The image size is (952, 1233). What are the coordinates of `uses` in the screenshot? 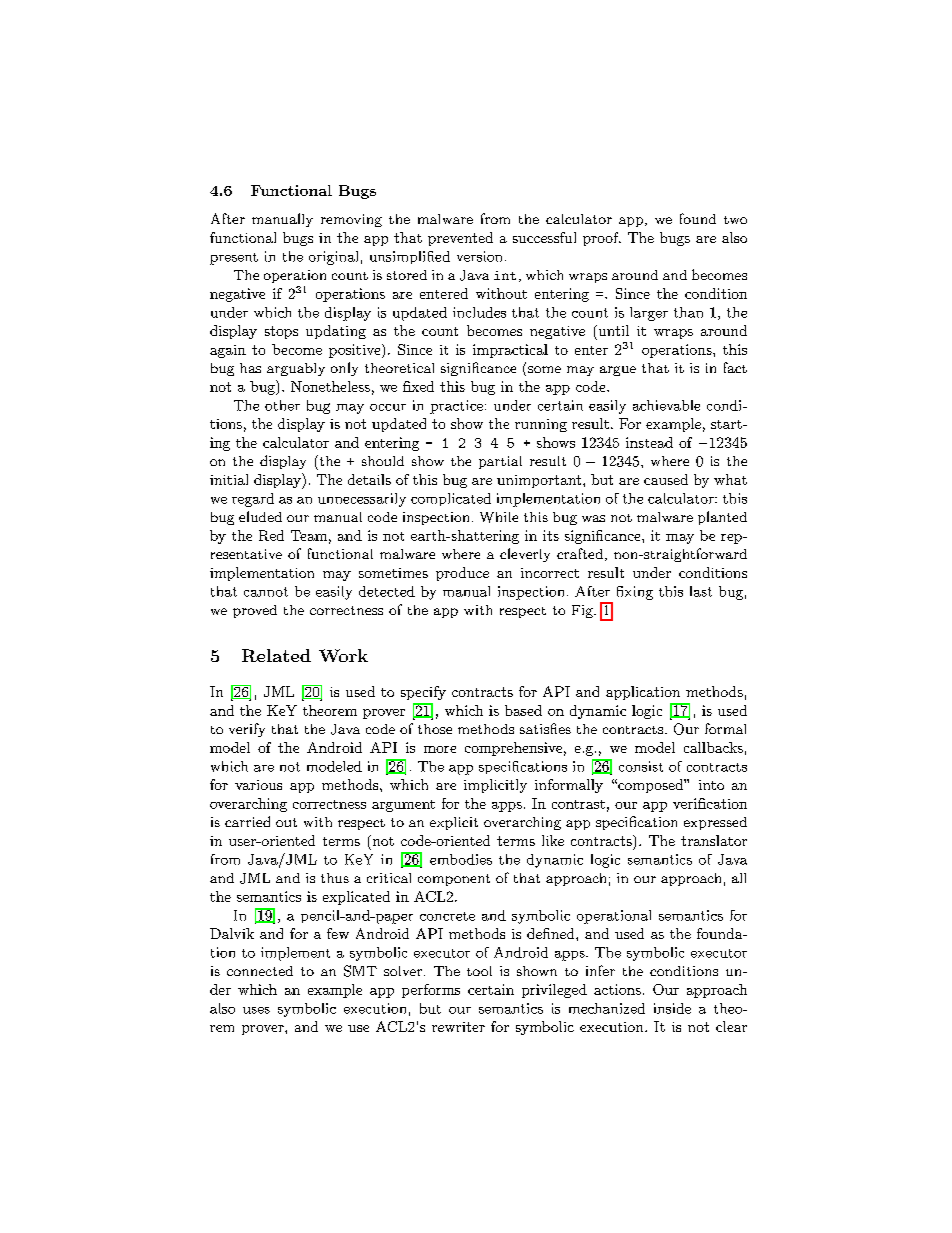 It's located at (256, 1010).
